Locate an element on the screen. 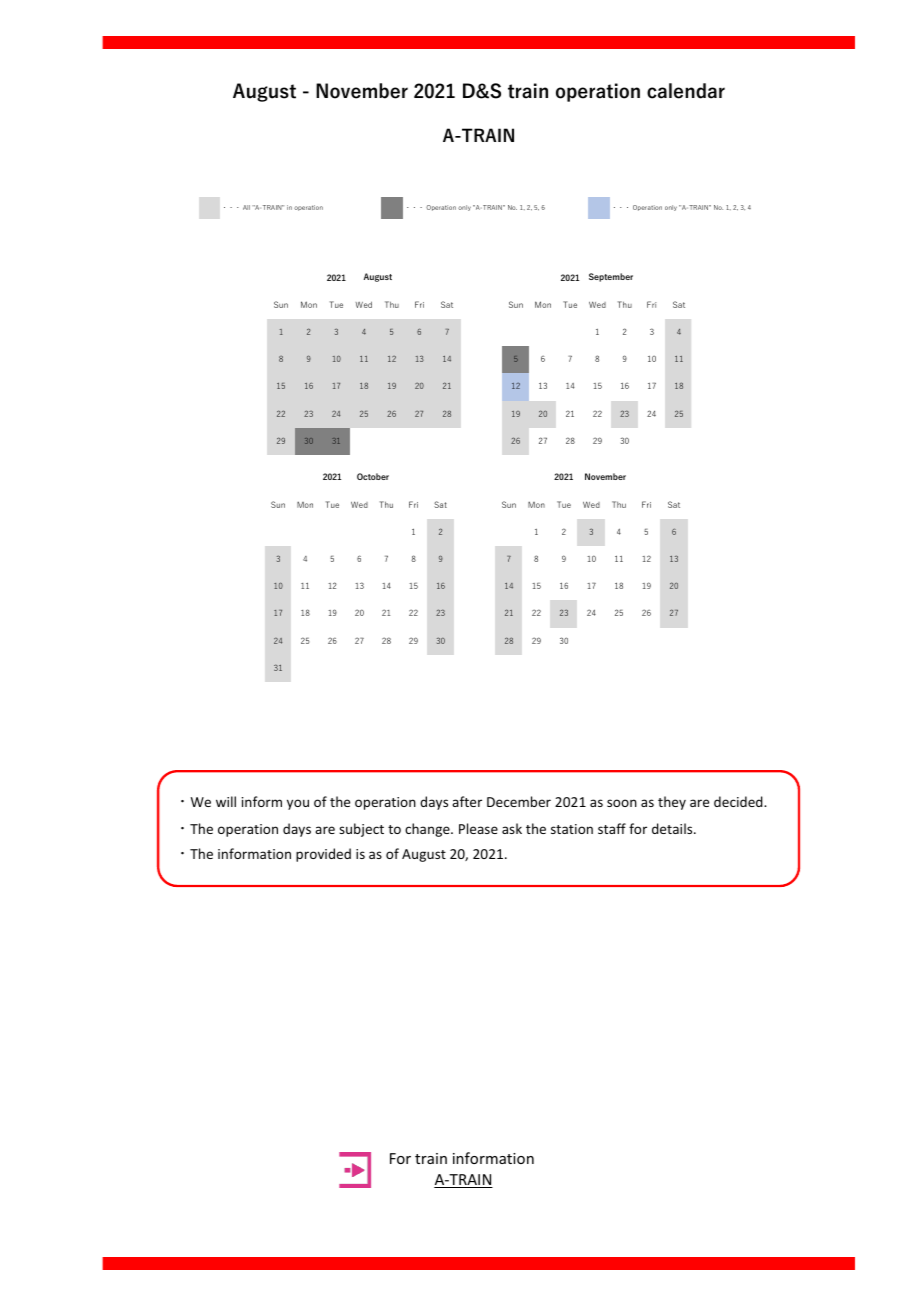 The width and height of the screenshot is (924, 1308). will is located at coordinates (226, 801).
